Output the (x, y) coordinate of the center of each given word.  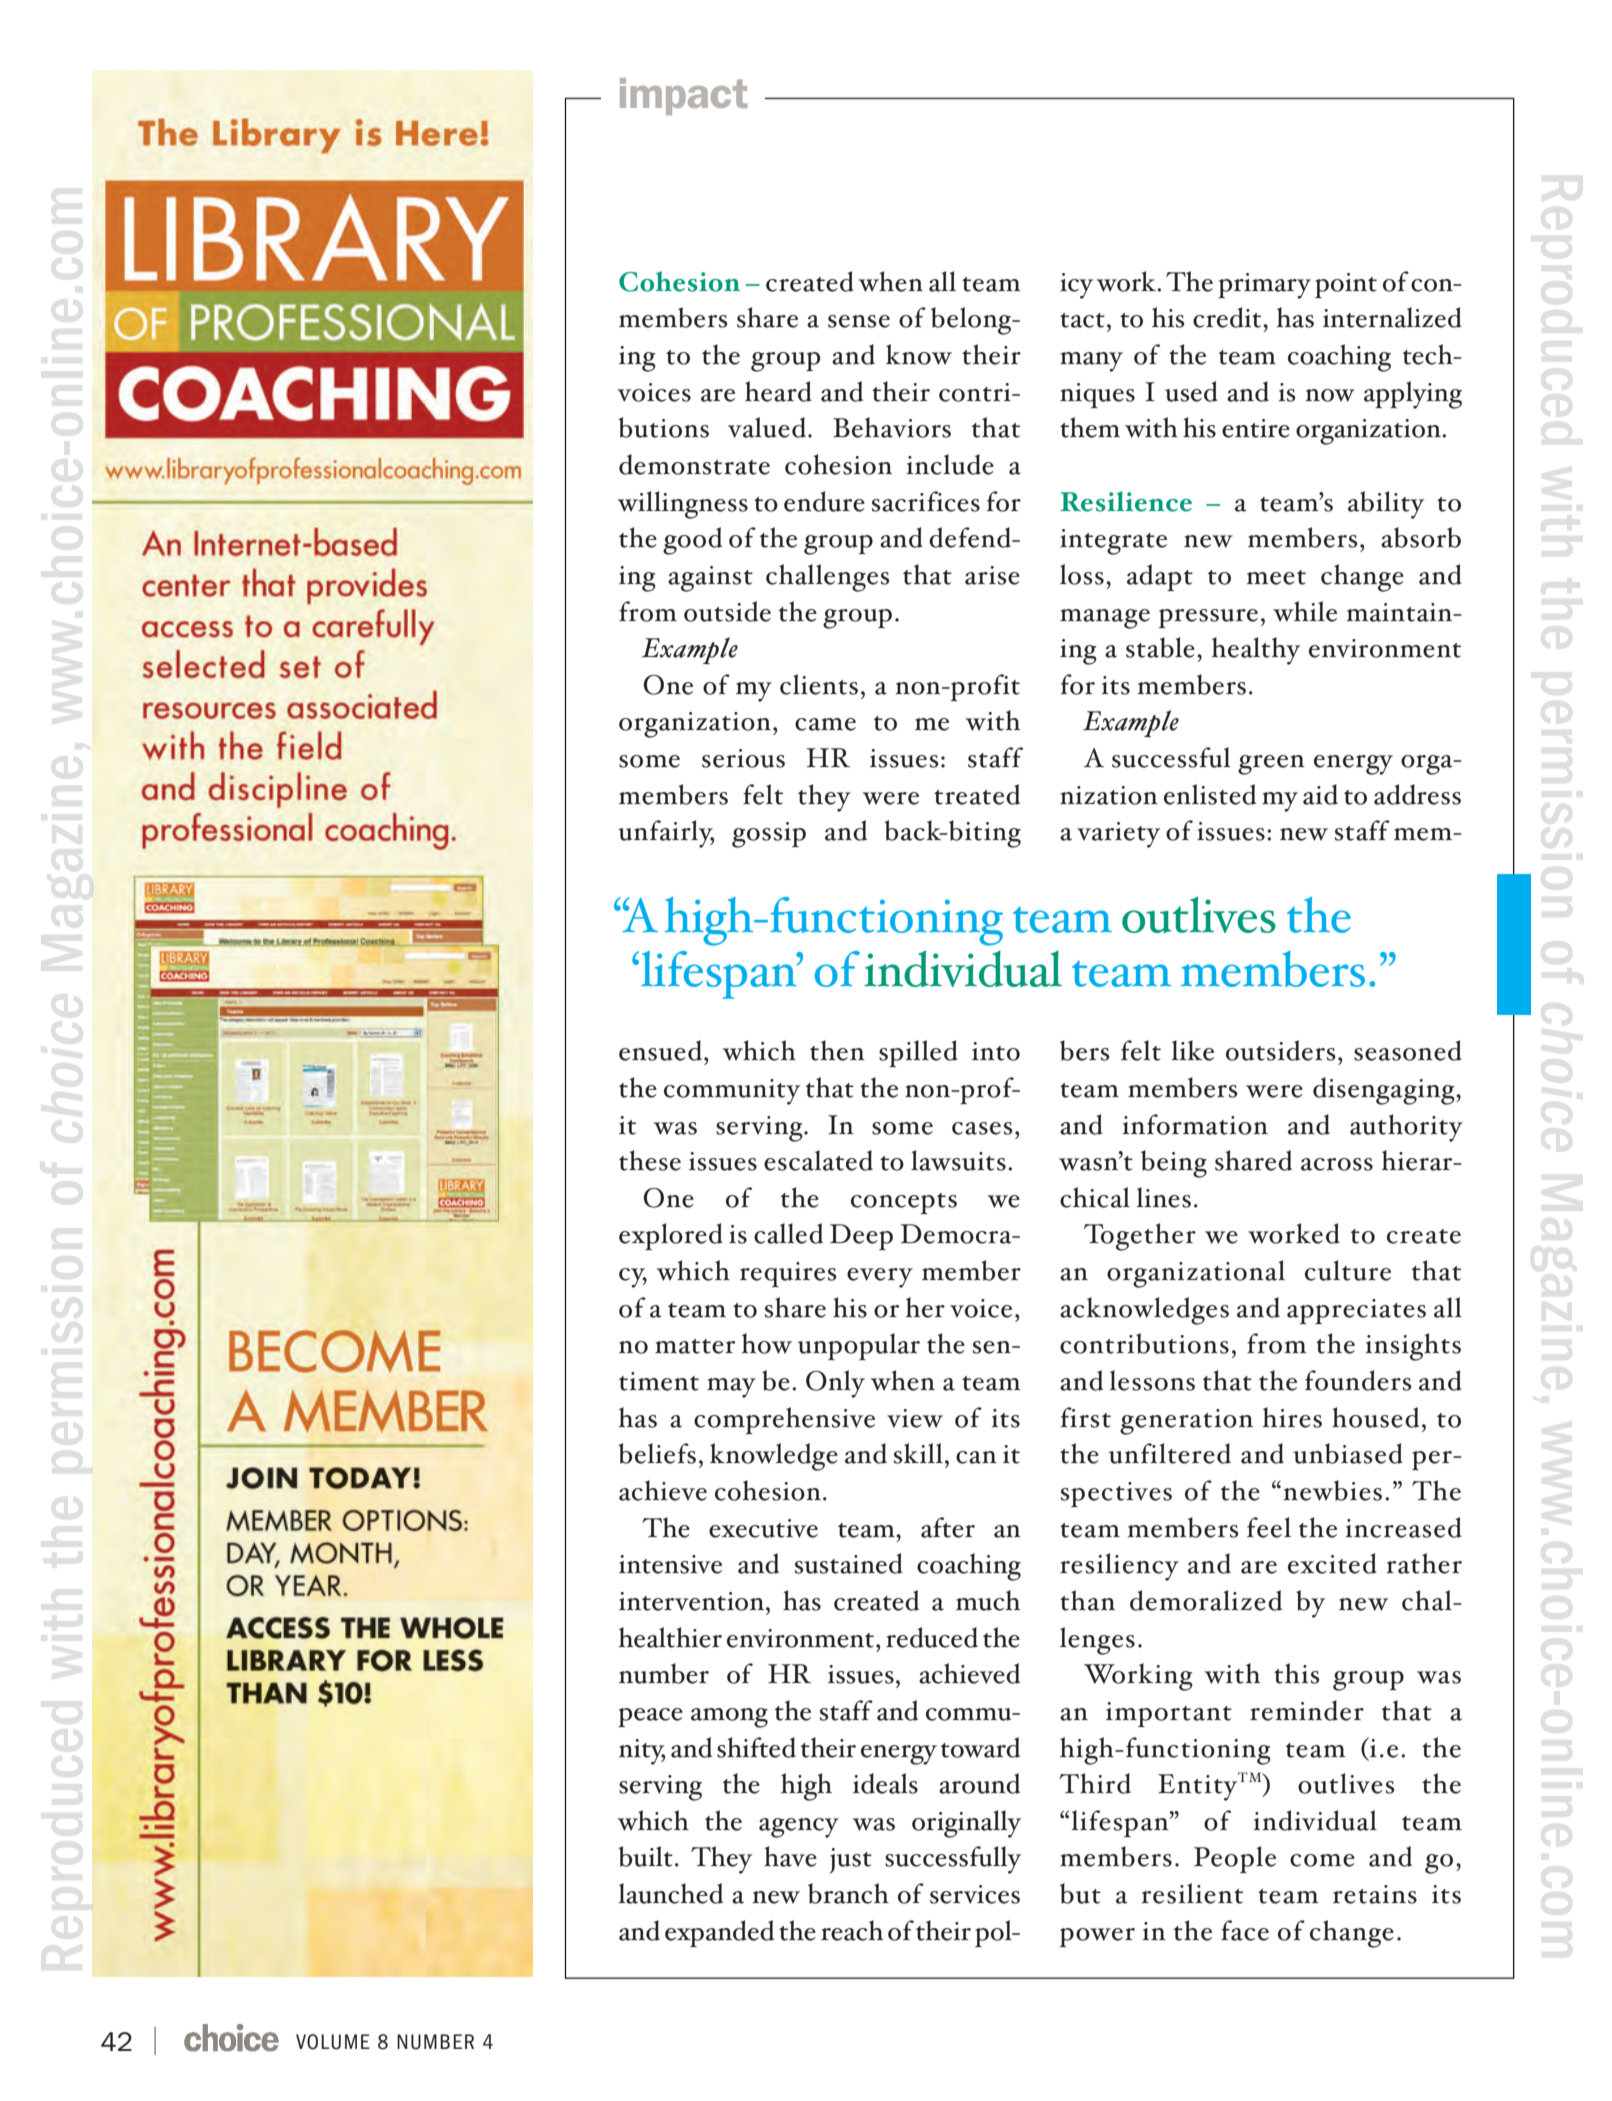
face (1245, 1930)
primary (1264, 286)
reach (852, 1930)
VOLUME (333, 2042)
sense (859, 321)
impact (683, 96)
